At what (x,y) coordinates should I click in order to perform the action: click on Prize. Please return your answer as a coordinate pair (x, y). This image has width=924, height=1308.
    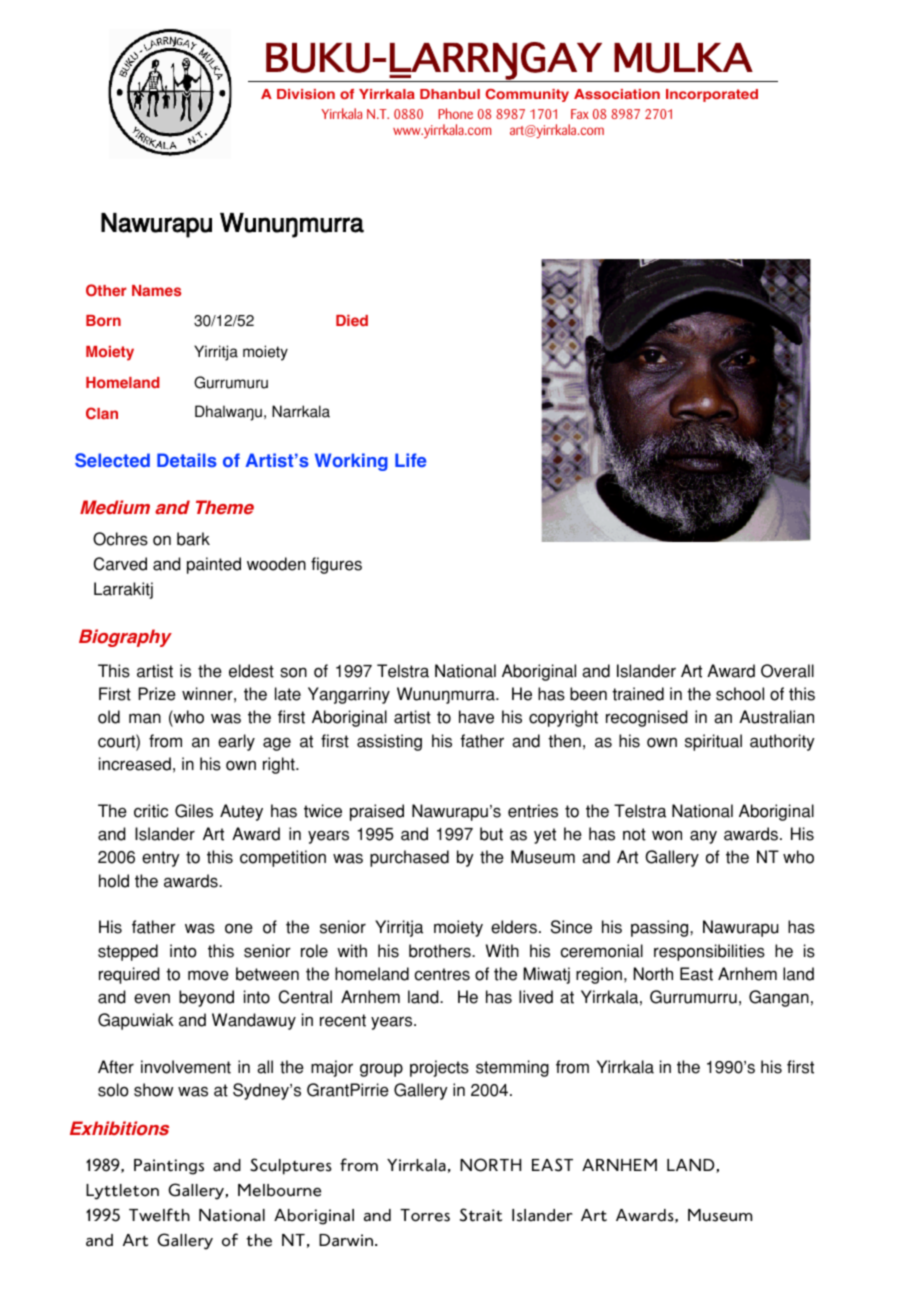
    Looking at the image, I should click on (157, 694).
